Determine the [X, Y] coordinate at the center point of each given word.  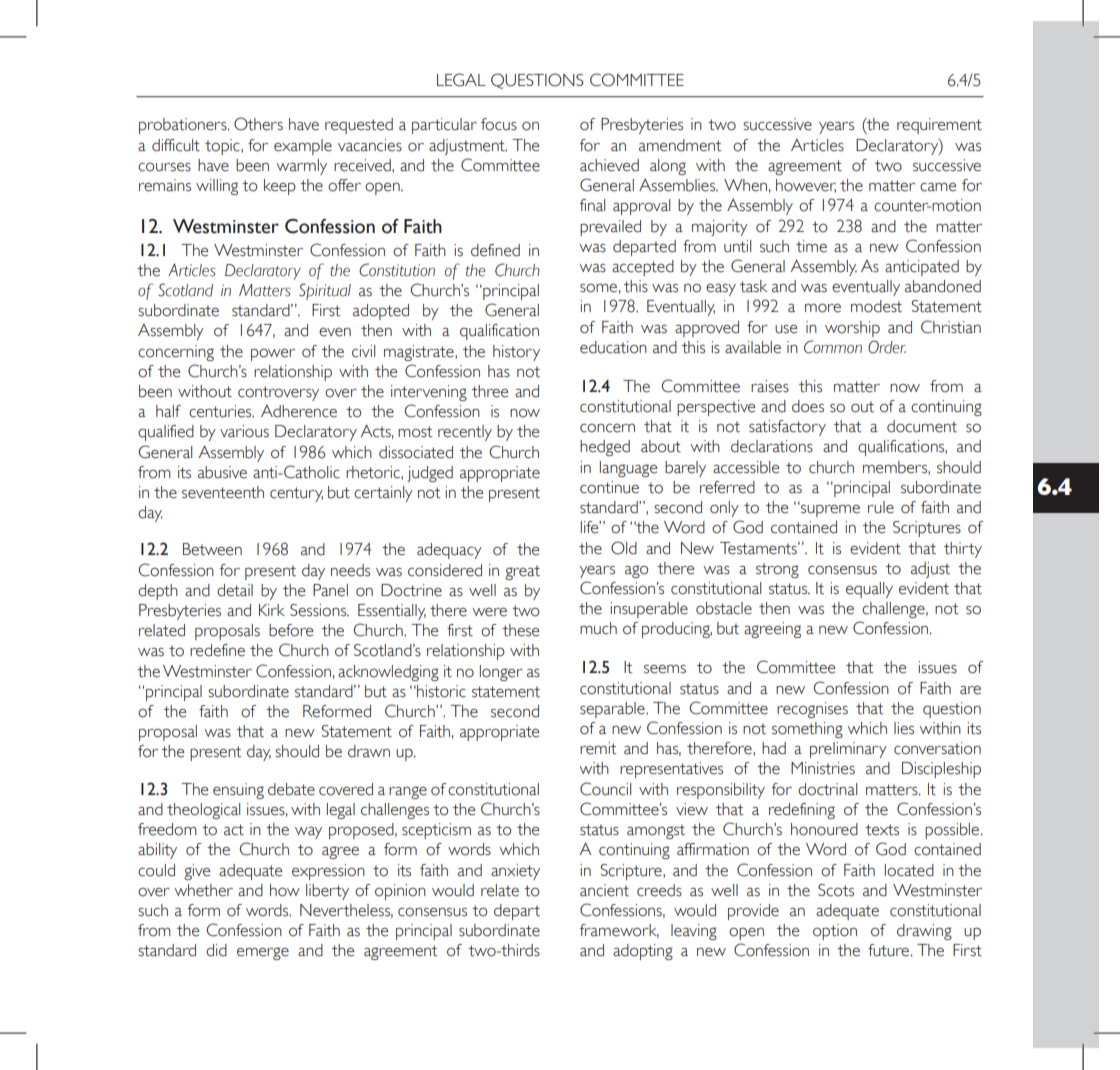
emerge [263, 953]
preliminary [848, 750]
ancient [604, 890]
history [516, 353]
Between [212, 549]
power [273, 354]
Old [624, 548]
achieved [609, 165]
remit [598, 748]
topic [223, 147]
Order [887, 347]
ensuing [238, 791]
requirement [939, 126]
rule [881, 507]
